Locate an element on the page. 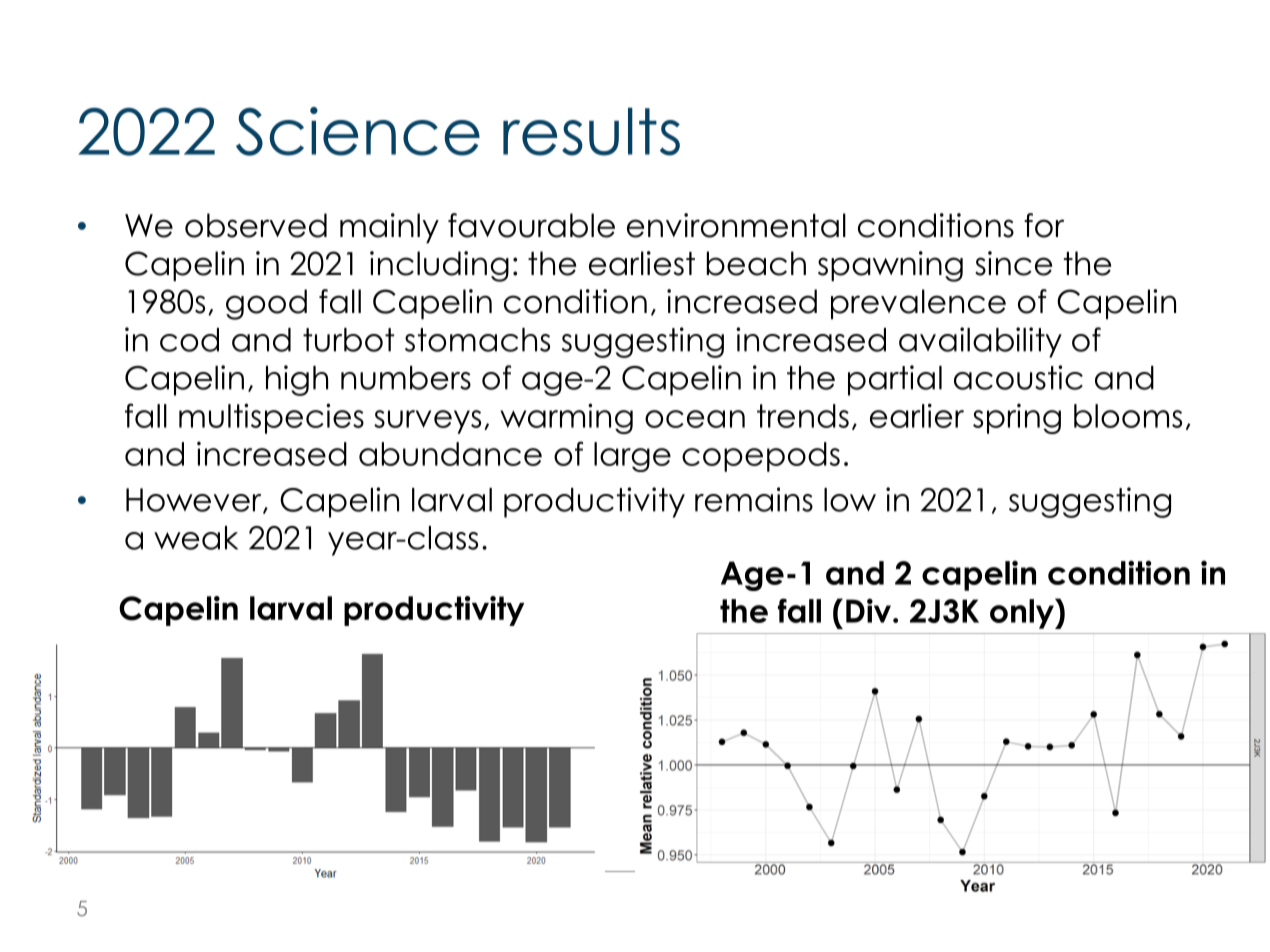  for is located at coordinates (1044, 225).
